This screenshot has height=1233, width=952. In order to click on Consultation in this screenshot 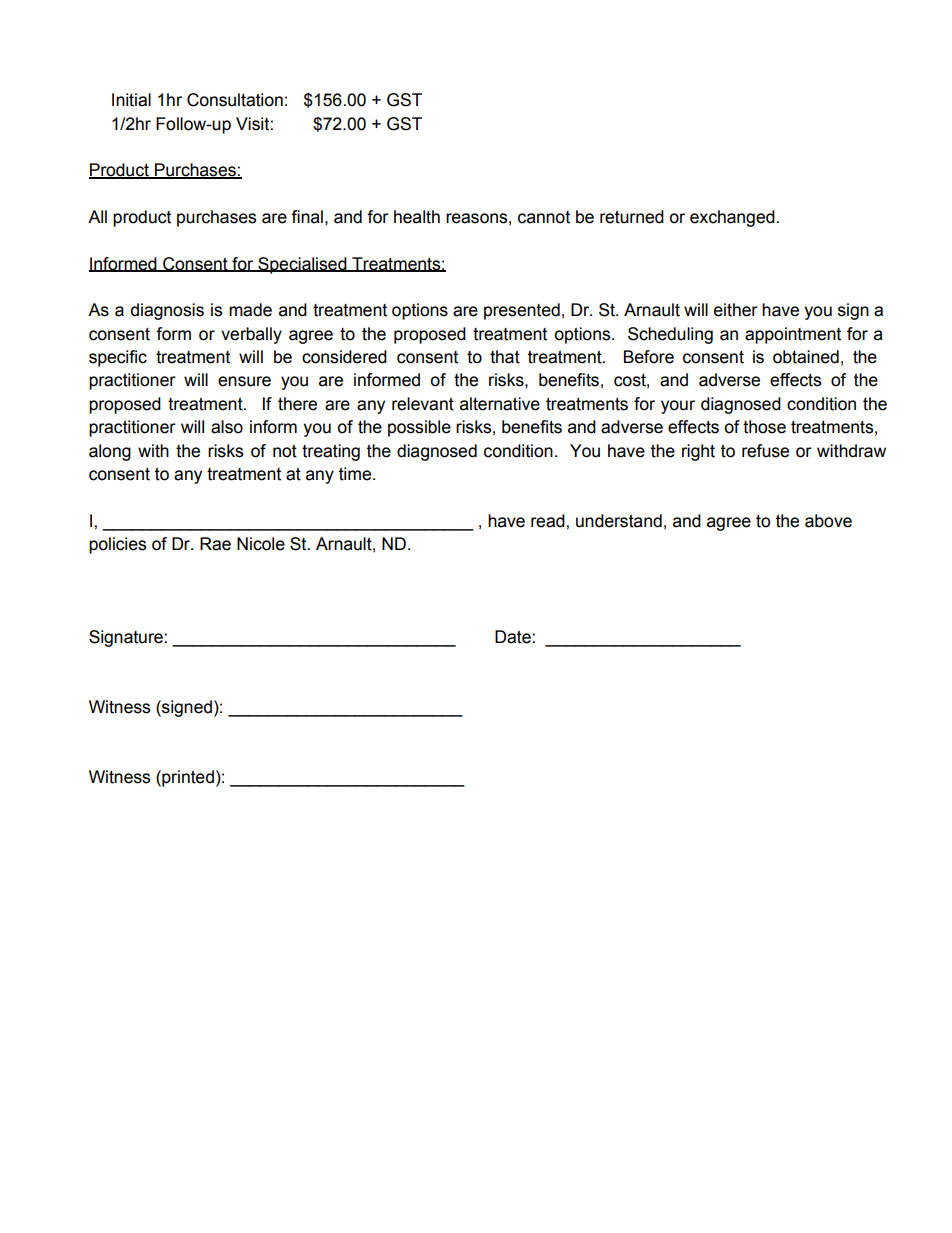, I will do `click(235, 100)`.
